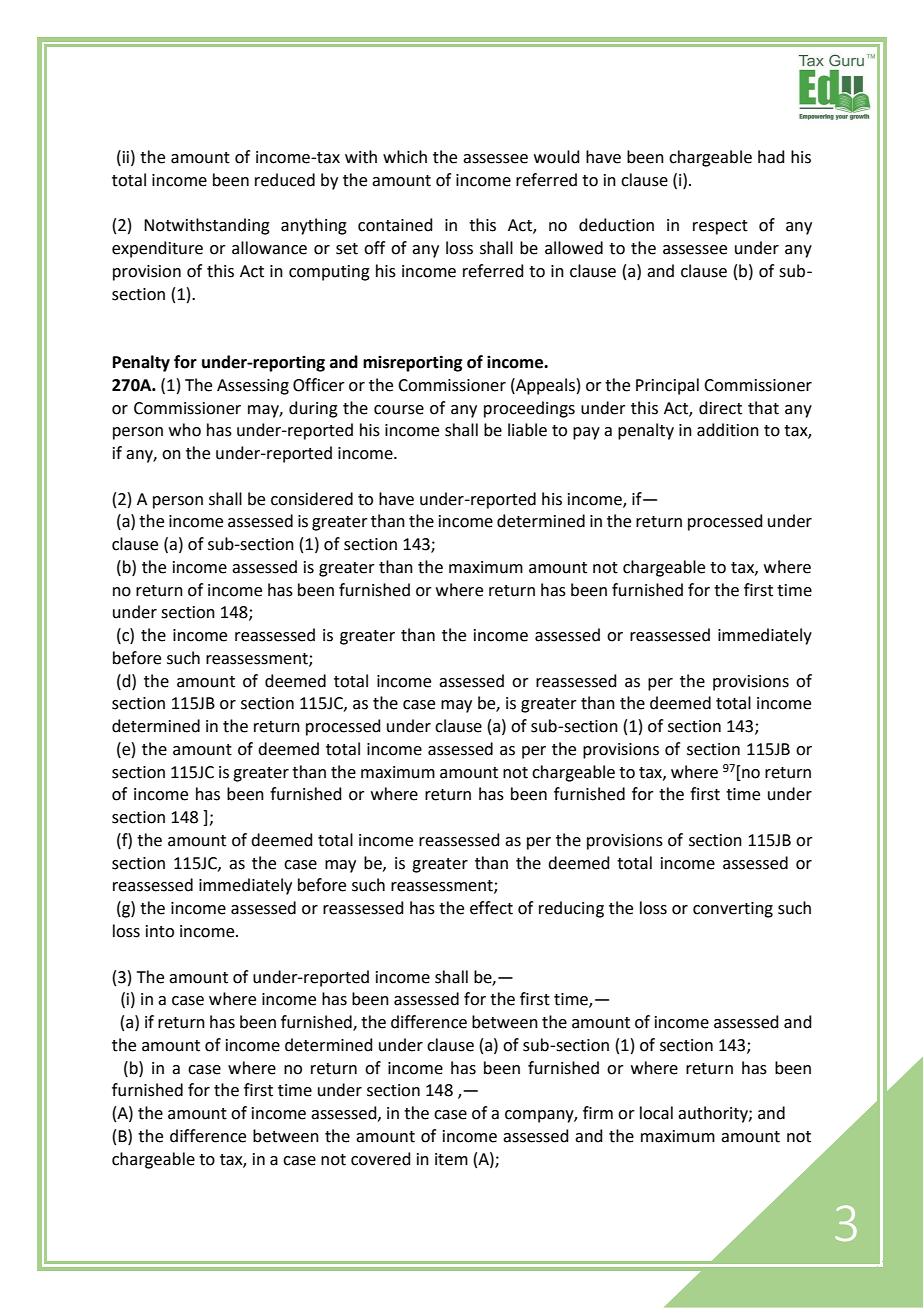 The width and height of the screenshot is (924, 1308). I want to click on local, so click(656, 1113).
